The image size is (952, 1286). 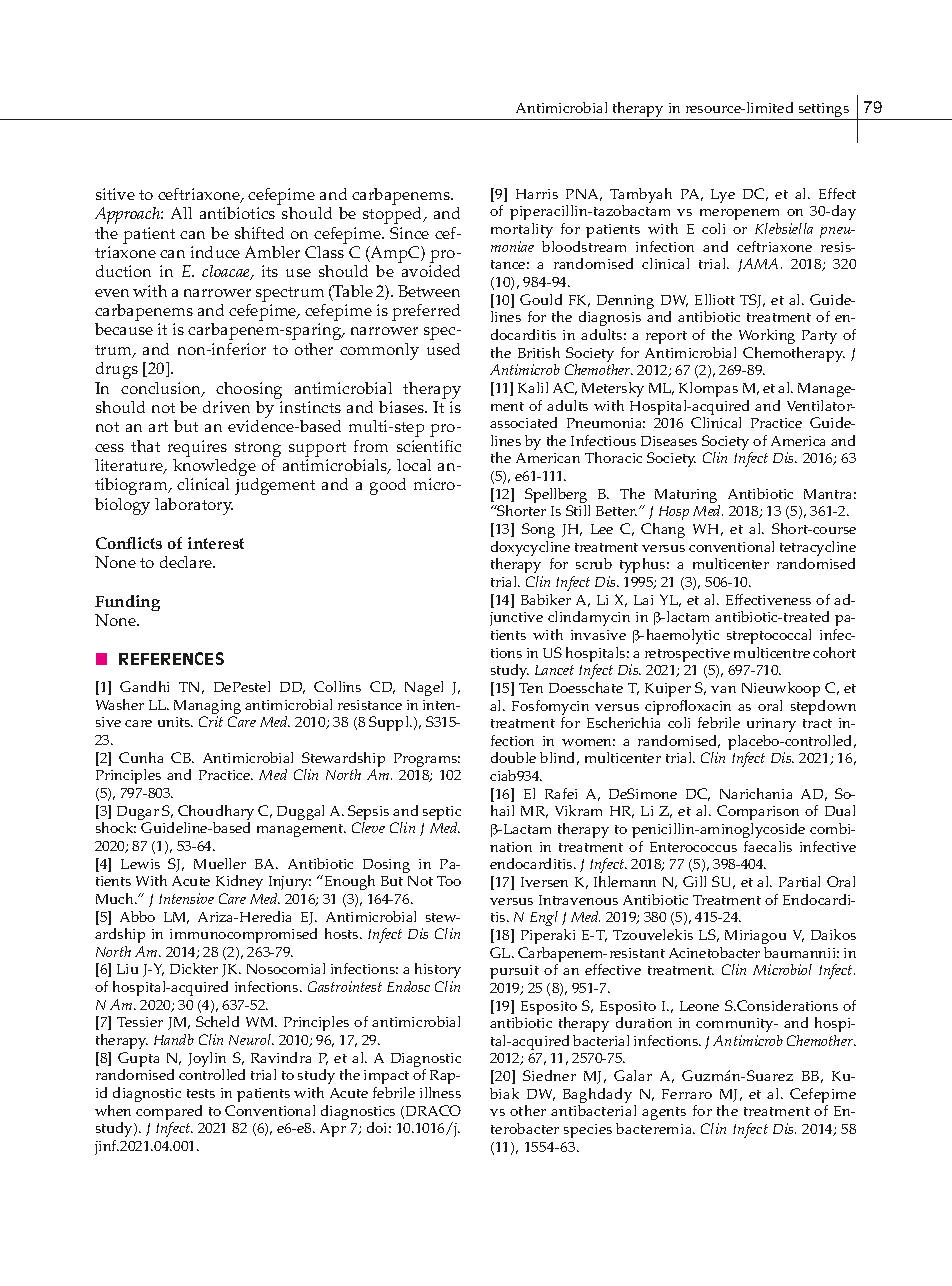 I want to click on All, so click(x=181, y=213).
